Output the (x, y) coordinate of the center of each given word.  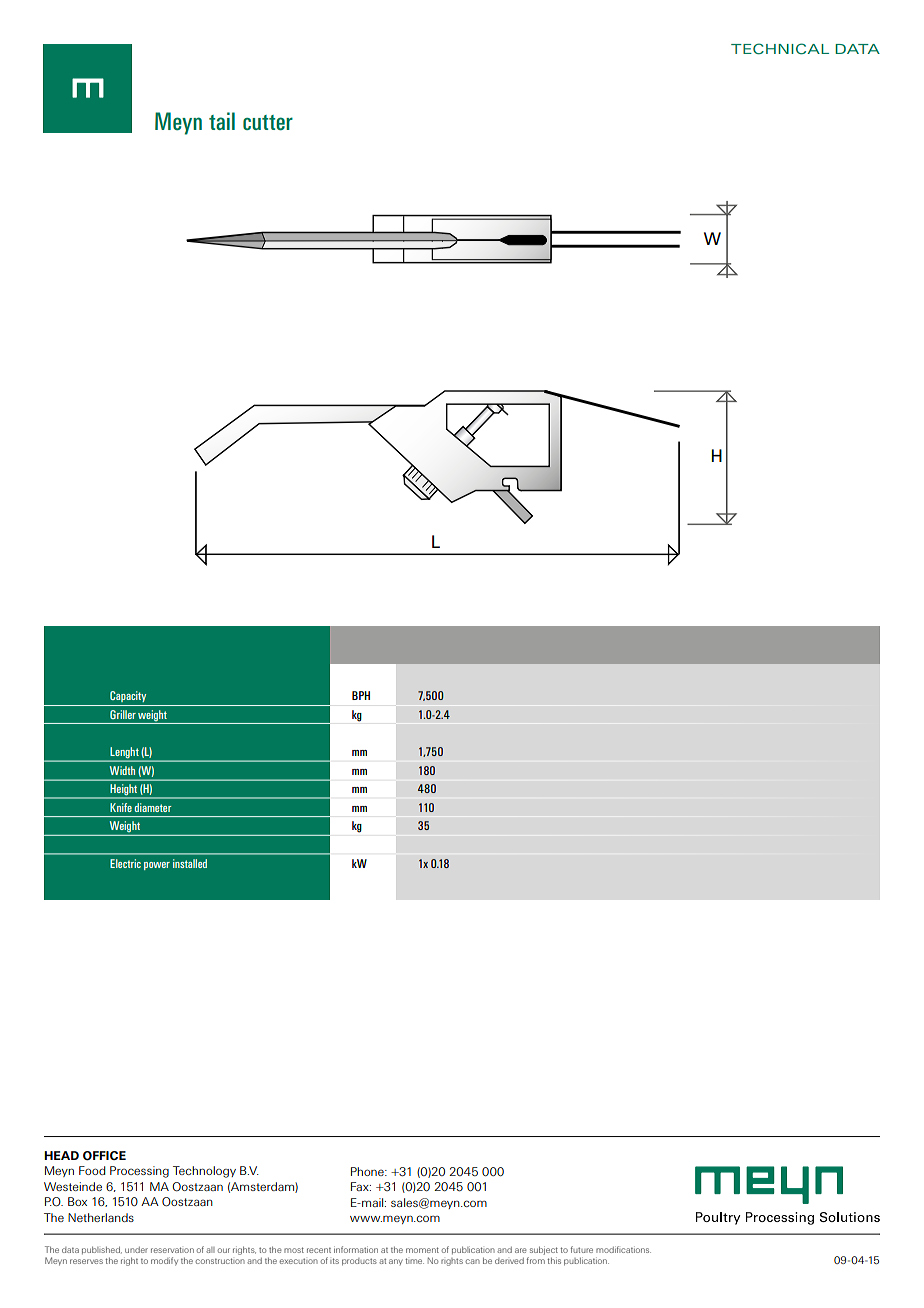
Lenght (124, 754)
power (157, 866)
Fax (361, 1186)
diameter (153, 807)
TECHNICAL (780, 49)
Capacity (128, 696)
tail (222, 121)
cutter (268, 123)
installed (190, 863)
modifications (623, 1249)
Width (122, 770)
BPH (361, 695)
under (136, 1250)
